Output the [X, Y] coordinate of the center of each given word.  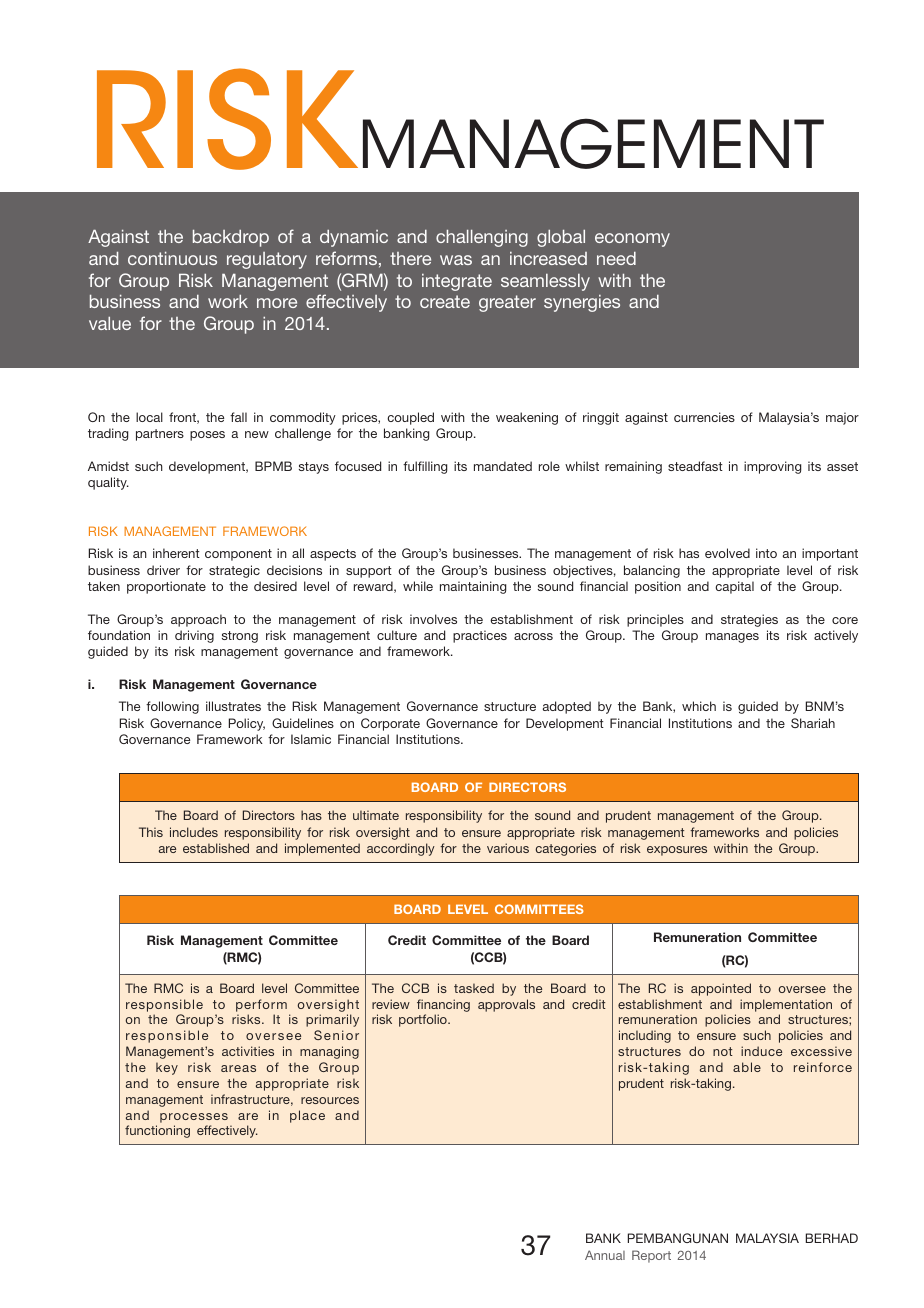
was [456, 260]
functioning [157, 1131]
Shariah [813, 723]
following [172, 707]
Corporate [390, 724]
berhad [832, 1238]
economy [632, 240]
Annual [605, 1255]
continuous [172, 258]
